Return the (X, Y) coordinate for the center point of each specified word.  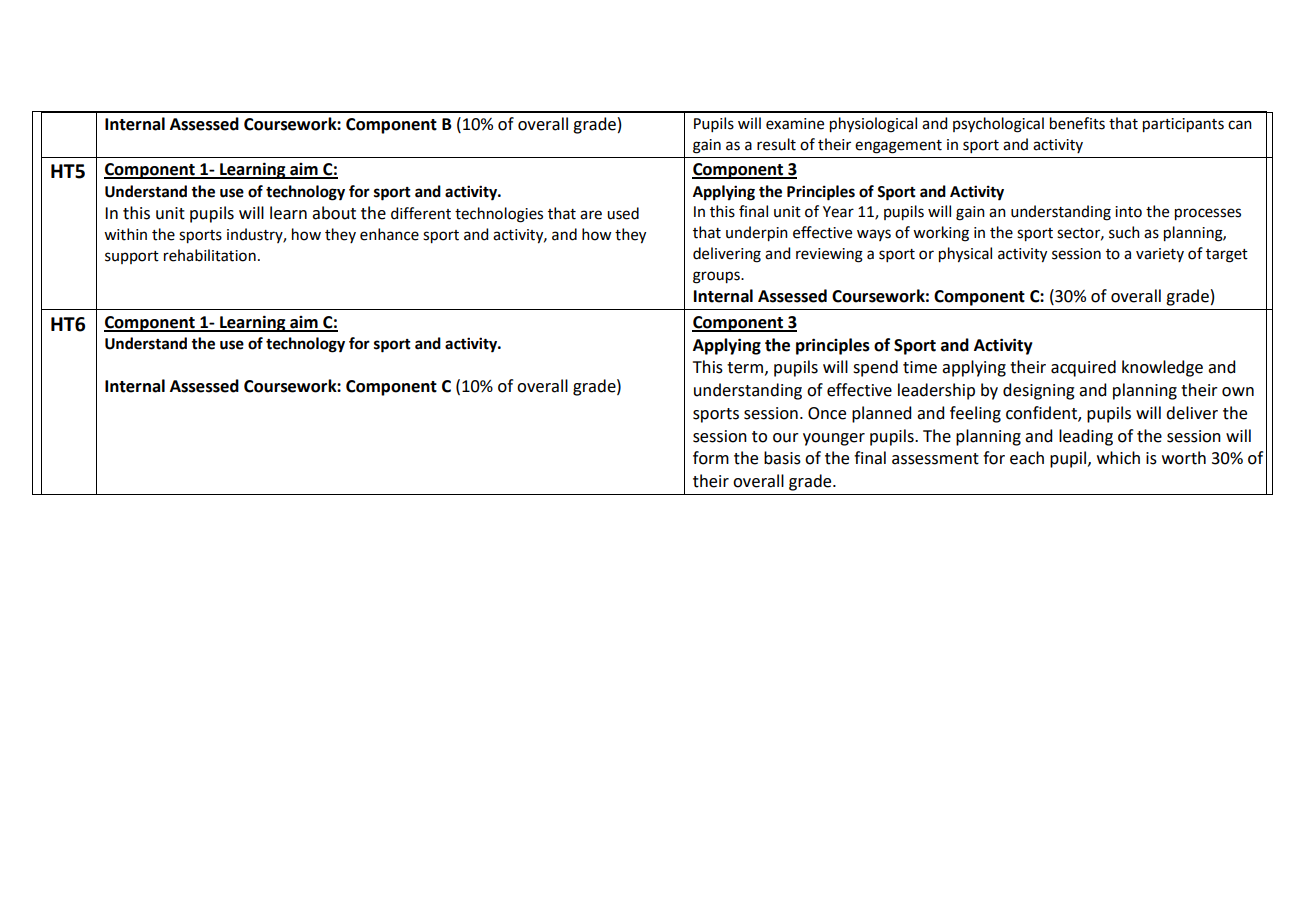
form (711, 458)
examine (795, 124)
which (1118, 458)
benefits (1077, 123)
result (776, 144)
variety (1160, 255)
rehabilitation (210, 255)
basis (782, 458)
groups (717, 277)
